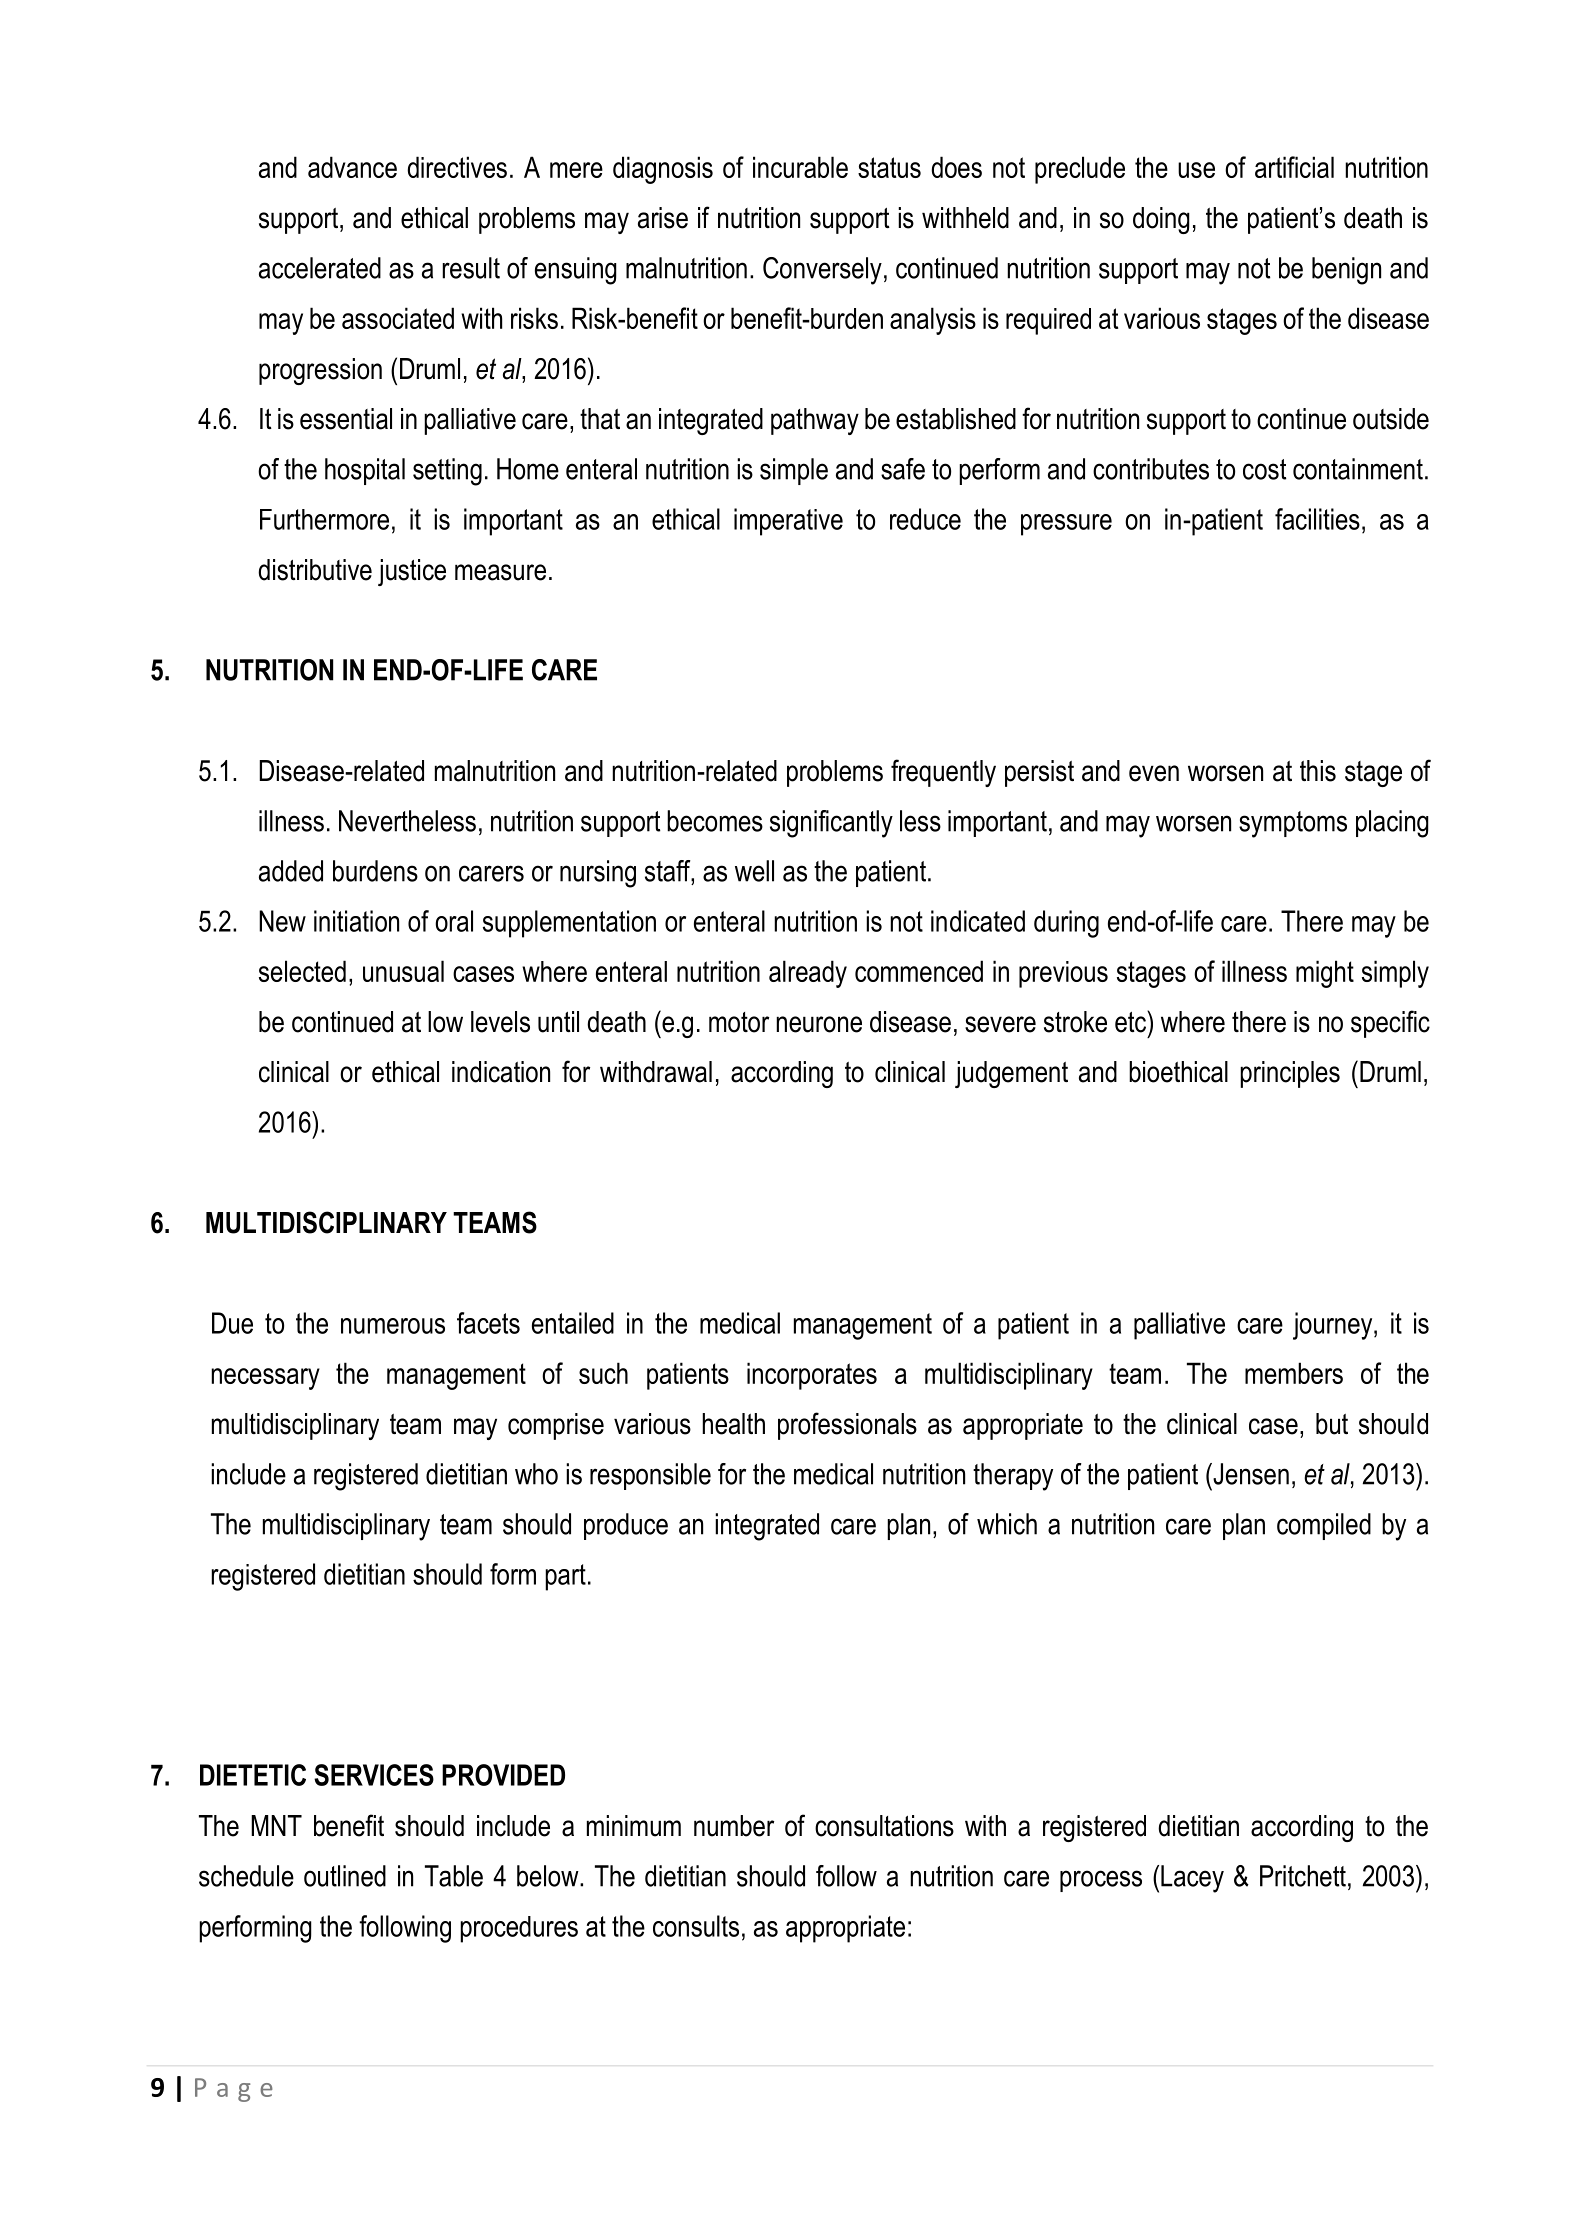 This page has height=2234, width=1580. What do you see at coordinates (1294, 1373) in the page?
I see `members` at bounding box center [1294, 1373].
